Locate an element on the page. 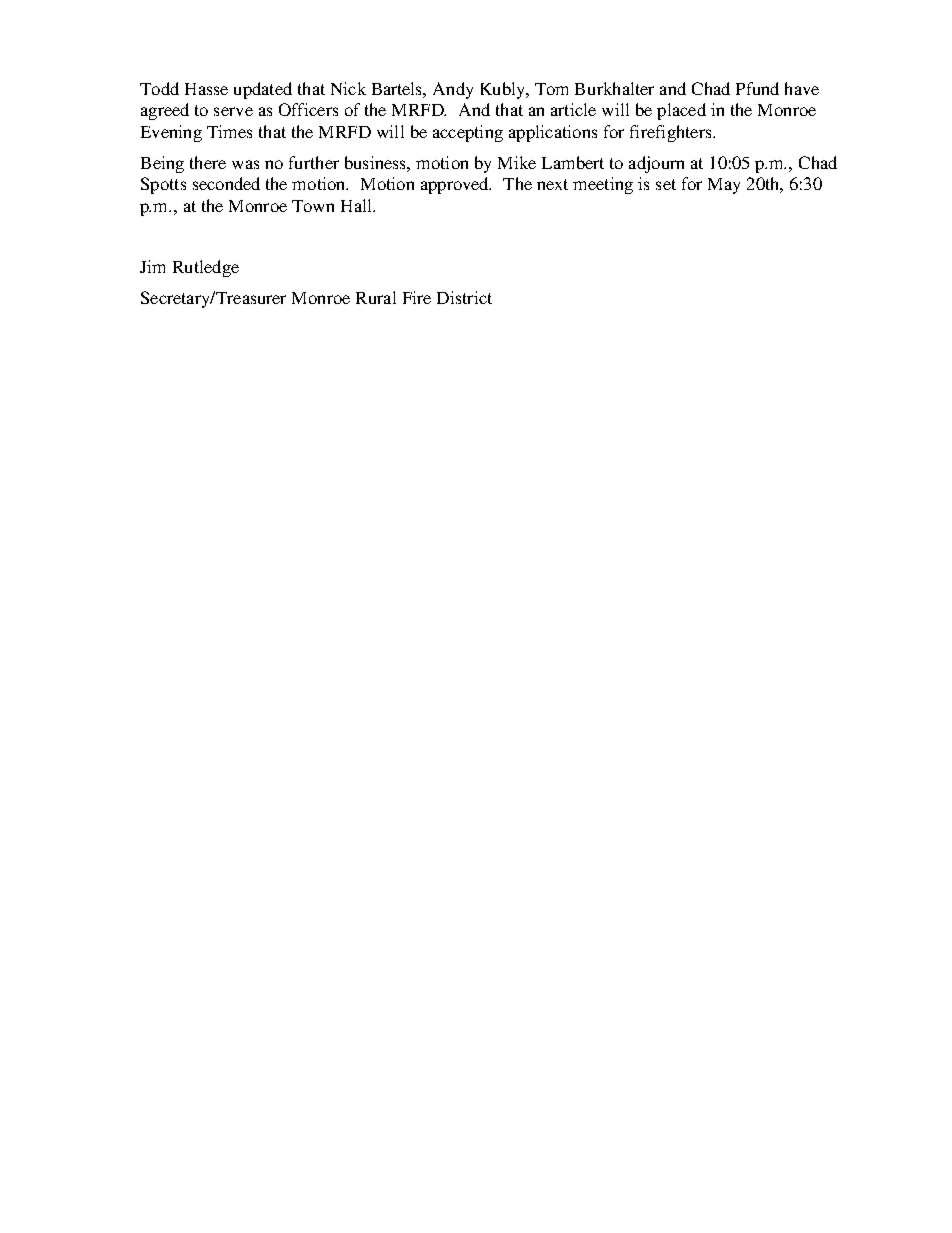 The height and width of the document is (1233, 952). Rural is located at coordinates (376, 297).
